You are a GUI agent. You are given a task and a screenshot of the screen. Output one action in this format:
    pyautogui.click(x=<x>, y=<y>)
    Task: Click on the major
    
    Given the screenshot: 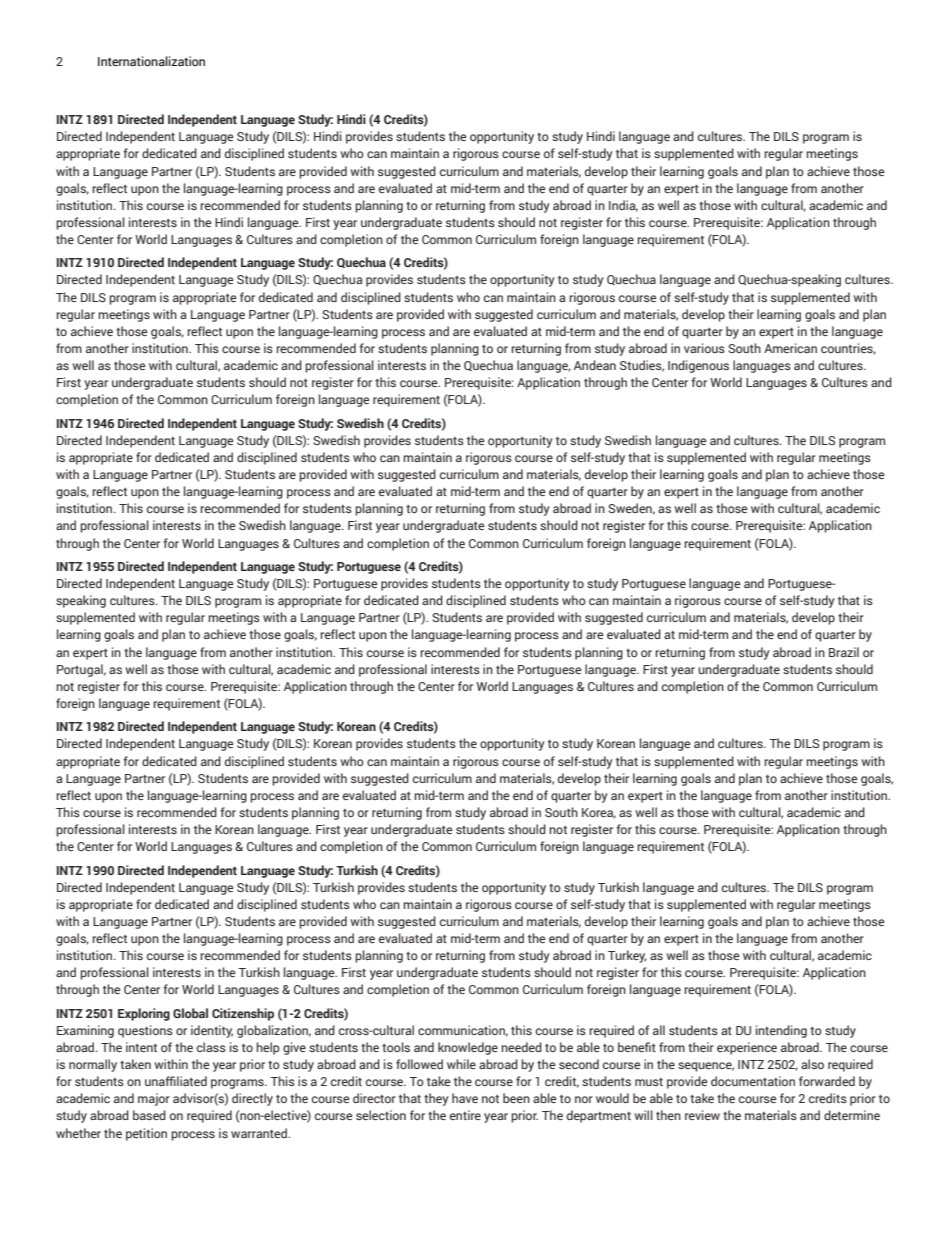 What is the action you would take?
    pyautogui.click(x=154, y=1099)
